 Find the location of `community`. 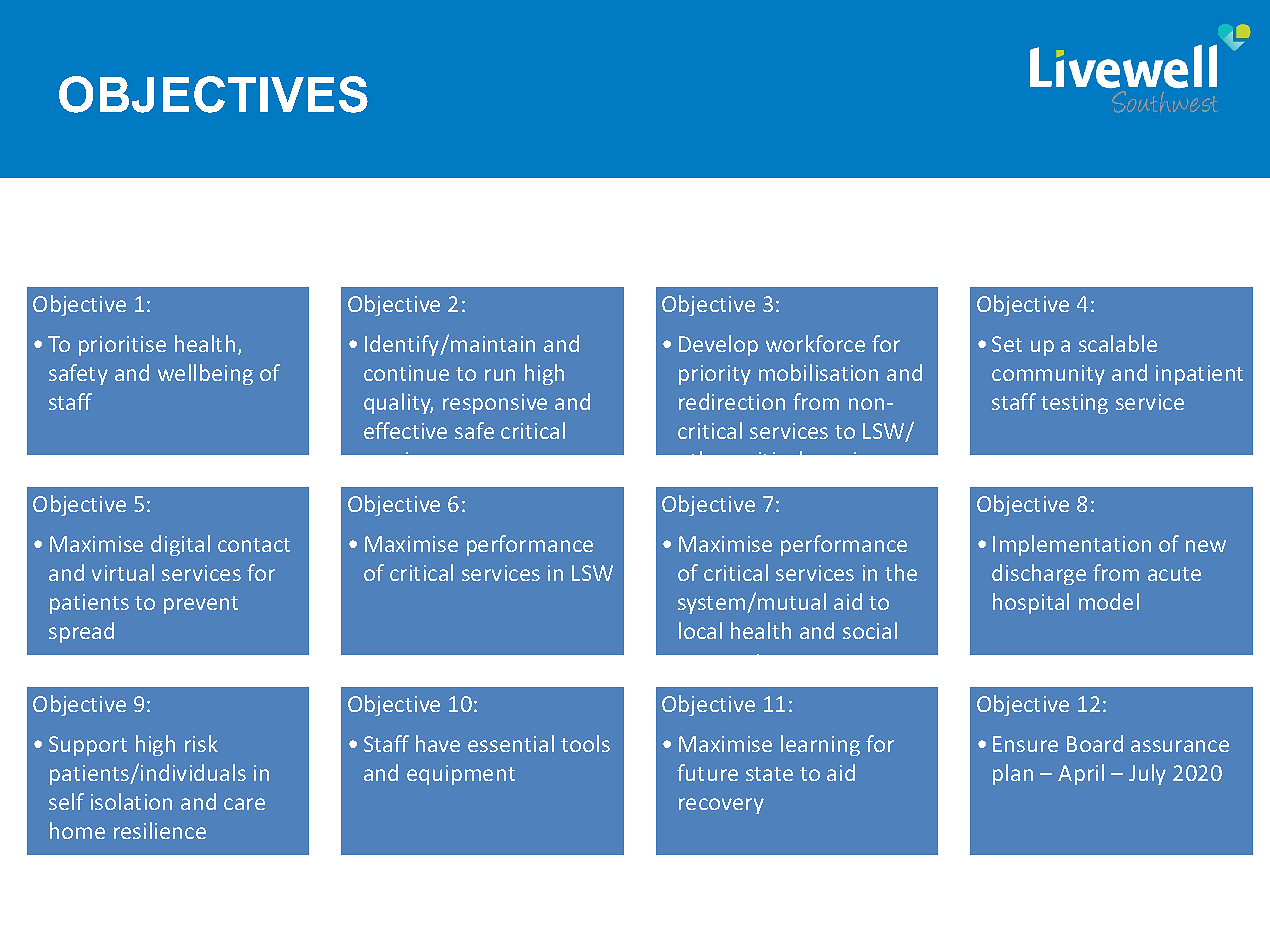

community is located at coordinates (1048, 375).
